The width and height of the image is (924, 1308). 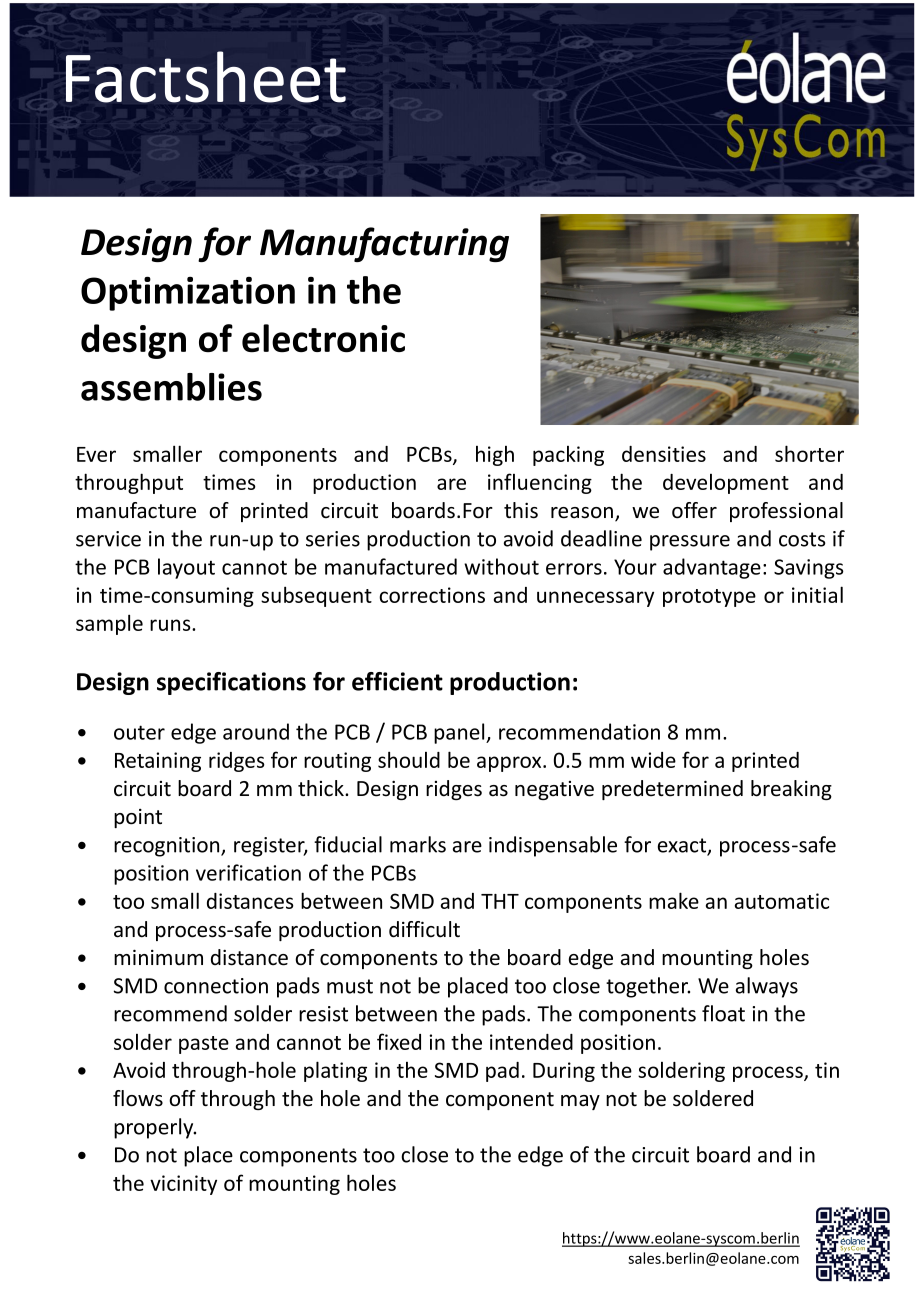 I want to click on vicinity, so click(x=183, y=1185).
